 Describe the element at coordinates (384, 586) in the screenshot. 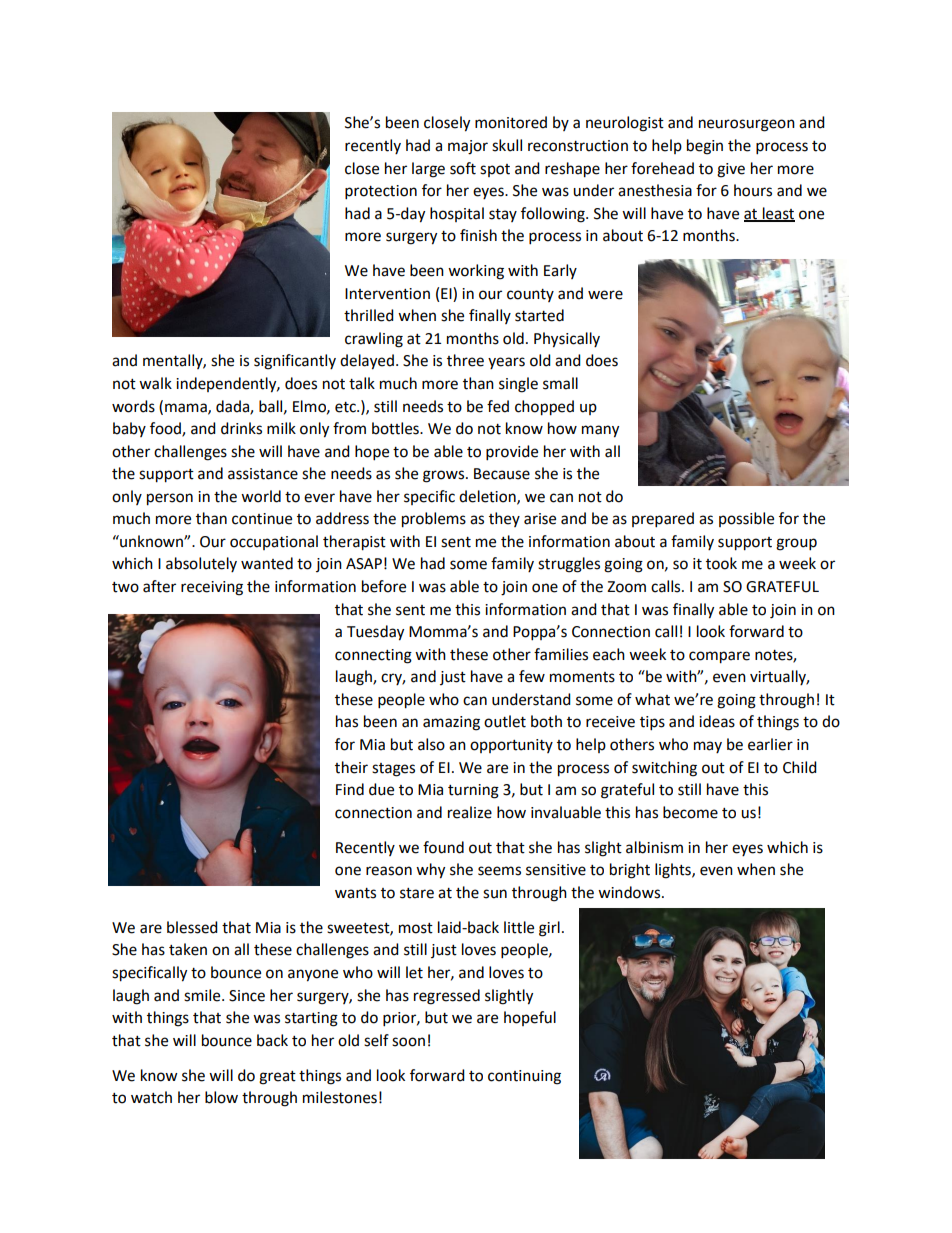

I see `before` at that location.
